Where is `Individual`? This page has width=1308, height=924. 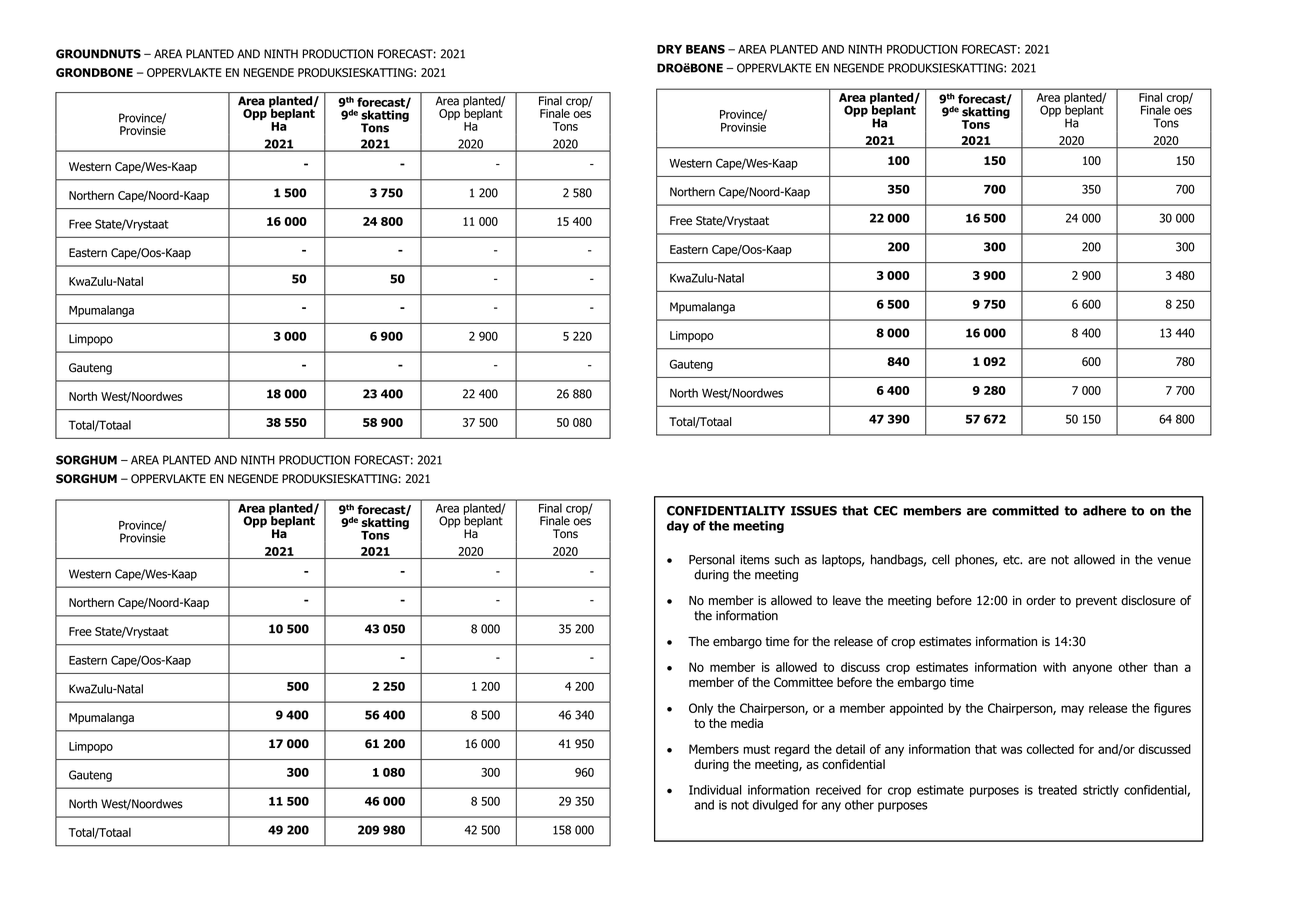
Individual is located at coordinates (715, 790).
